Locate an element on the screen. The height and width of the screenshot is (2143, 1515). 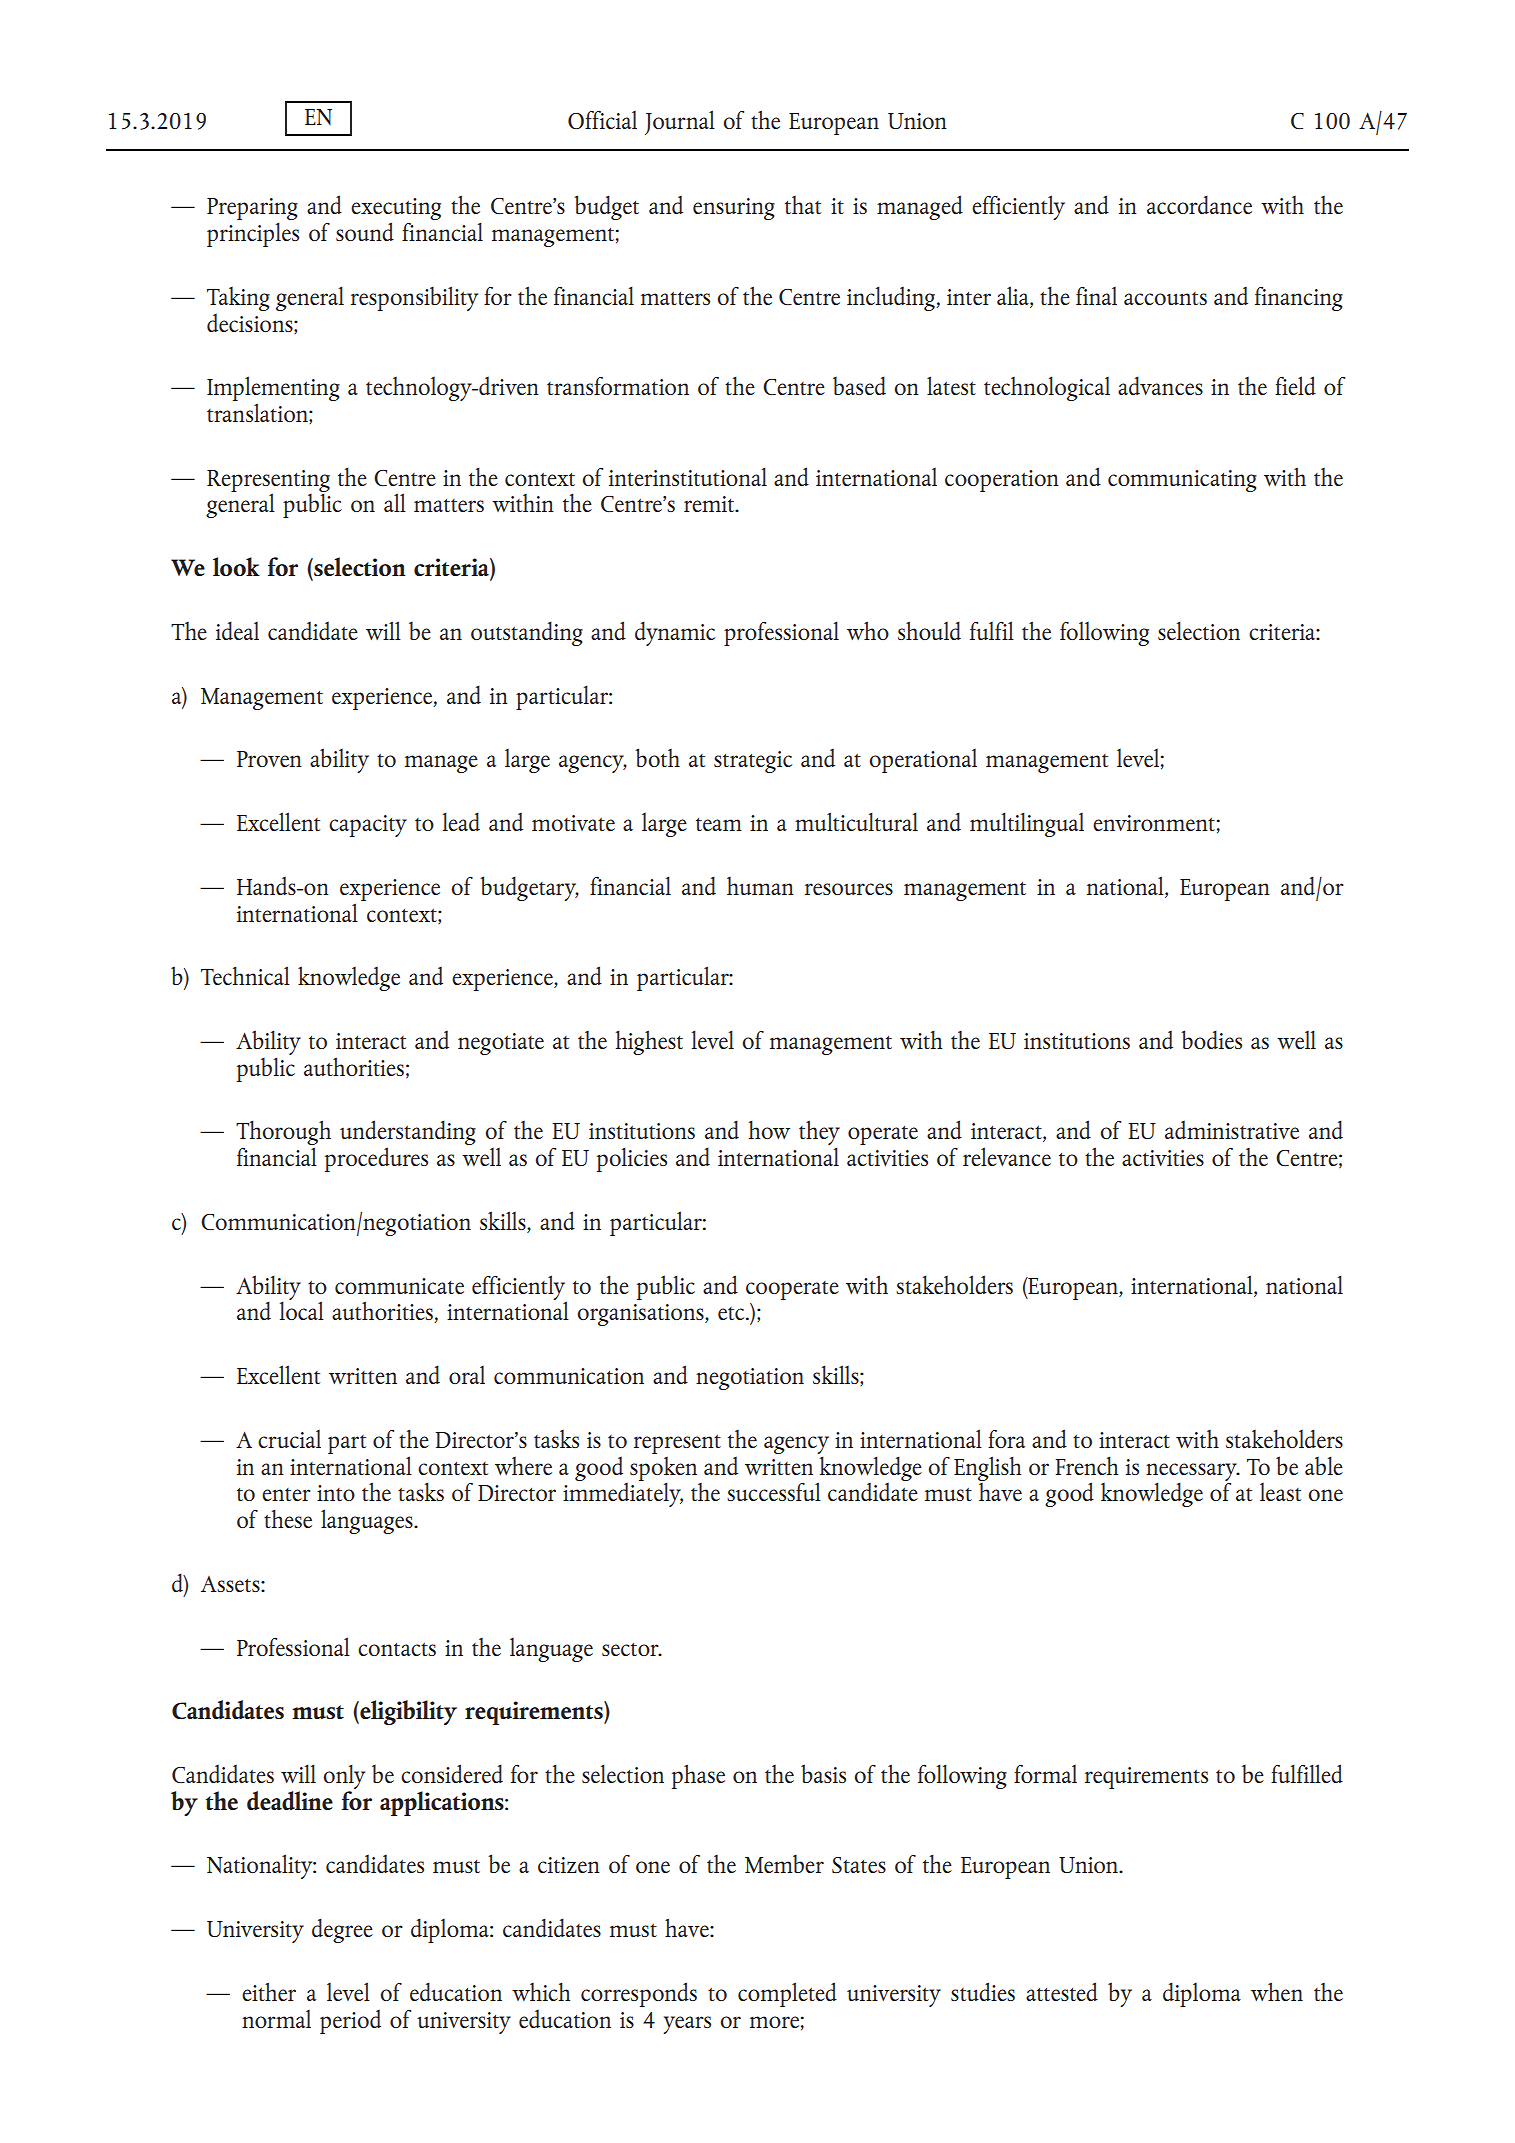
bodies is located at coordinates (1211, 1039).
